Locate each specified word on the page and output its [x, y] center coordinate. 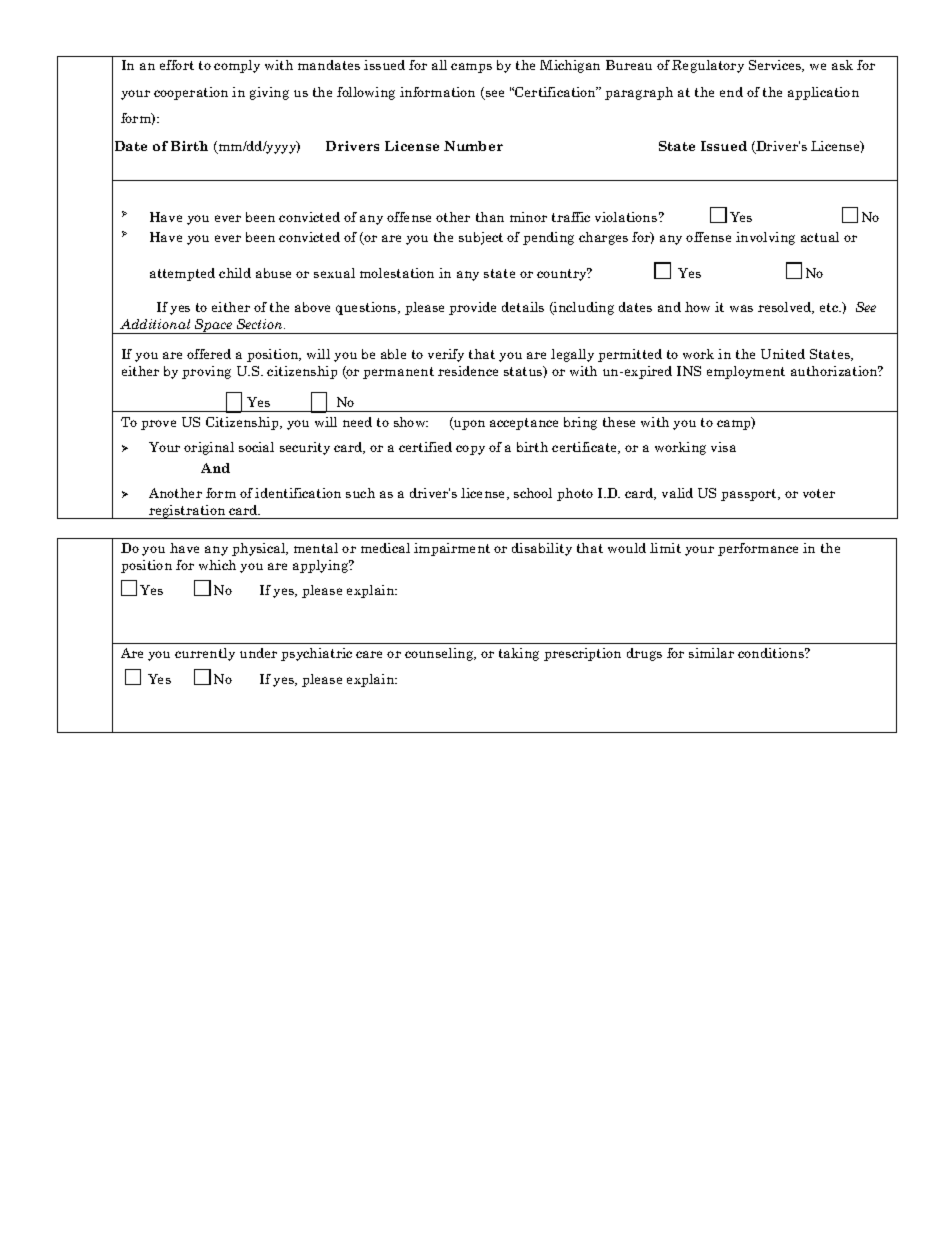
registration [187, 512]
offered [209, 354]
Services [776, 66]
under [258, 653]
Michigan [570, 66]
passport [750, 495]
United [783, 354]
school [533, 493]
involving [765, 238]
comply [237, 66]
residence [468, 371]
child [235, 273]
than [490, 217]
